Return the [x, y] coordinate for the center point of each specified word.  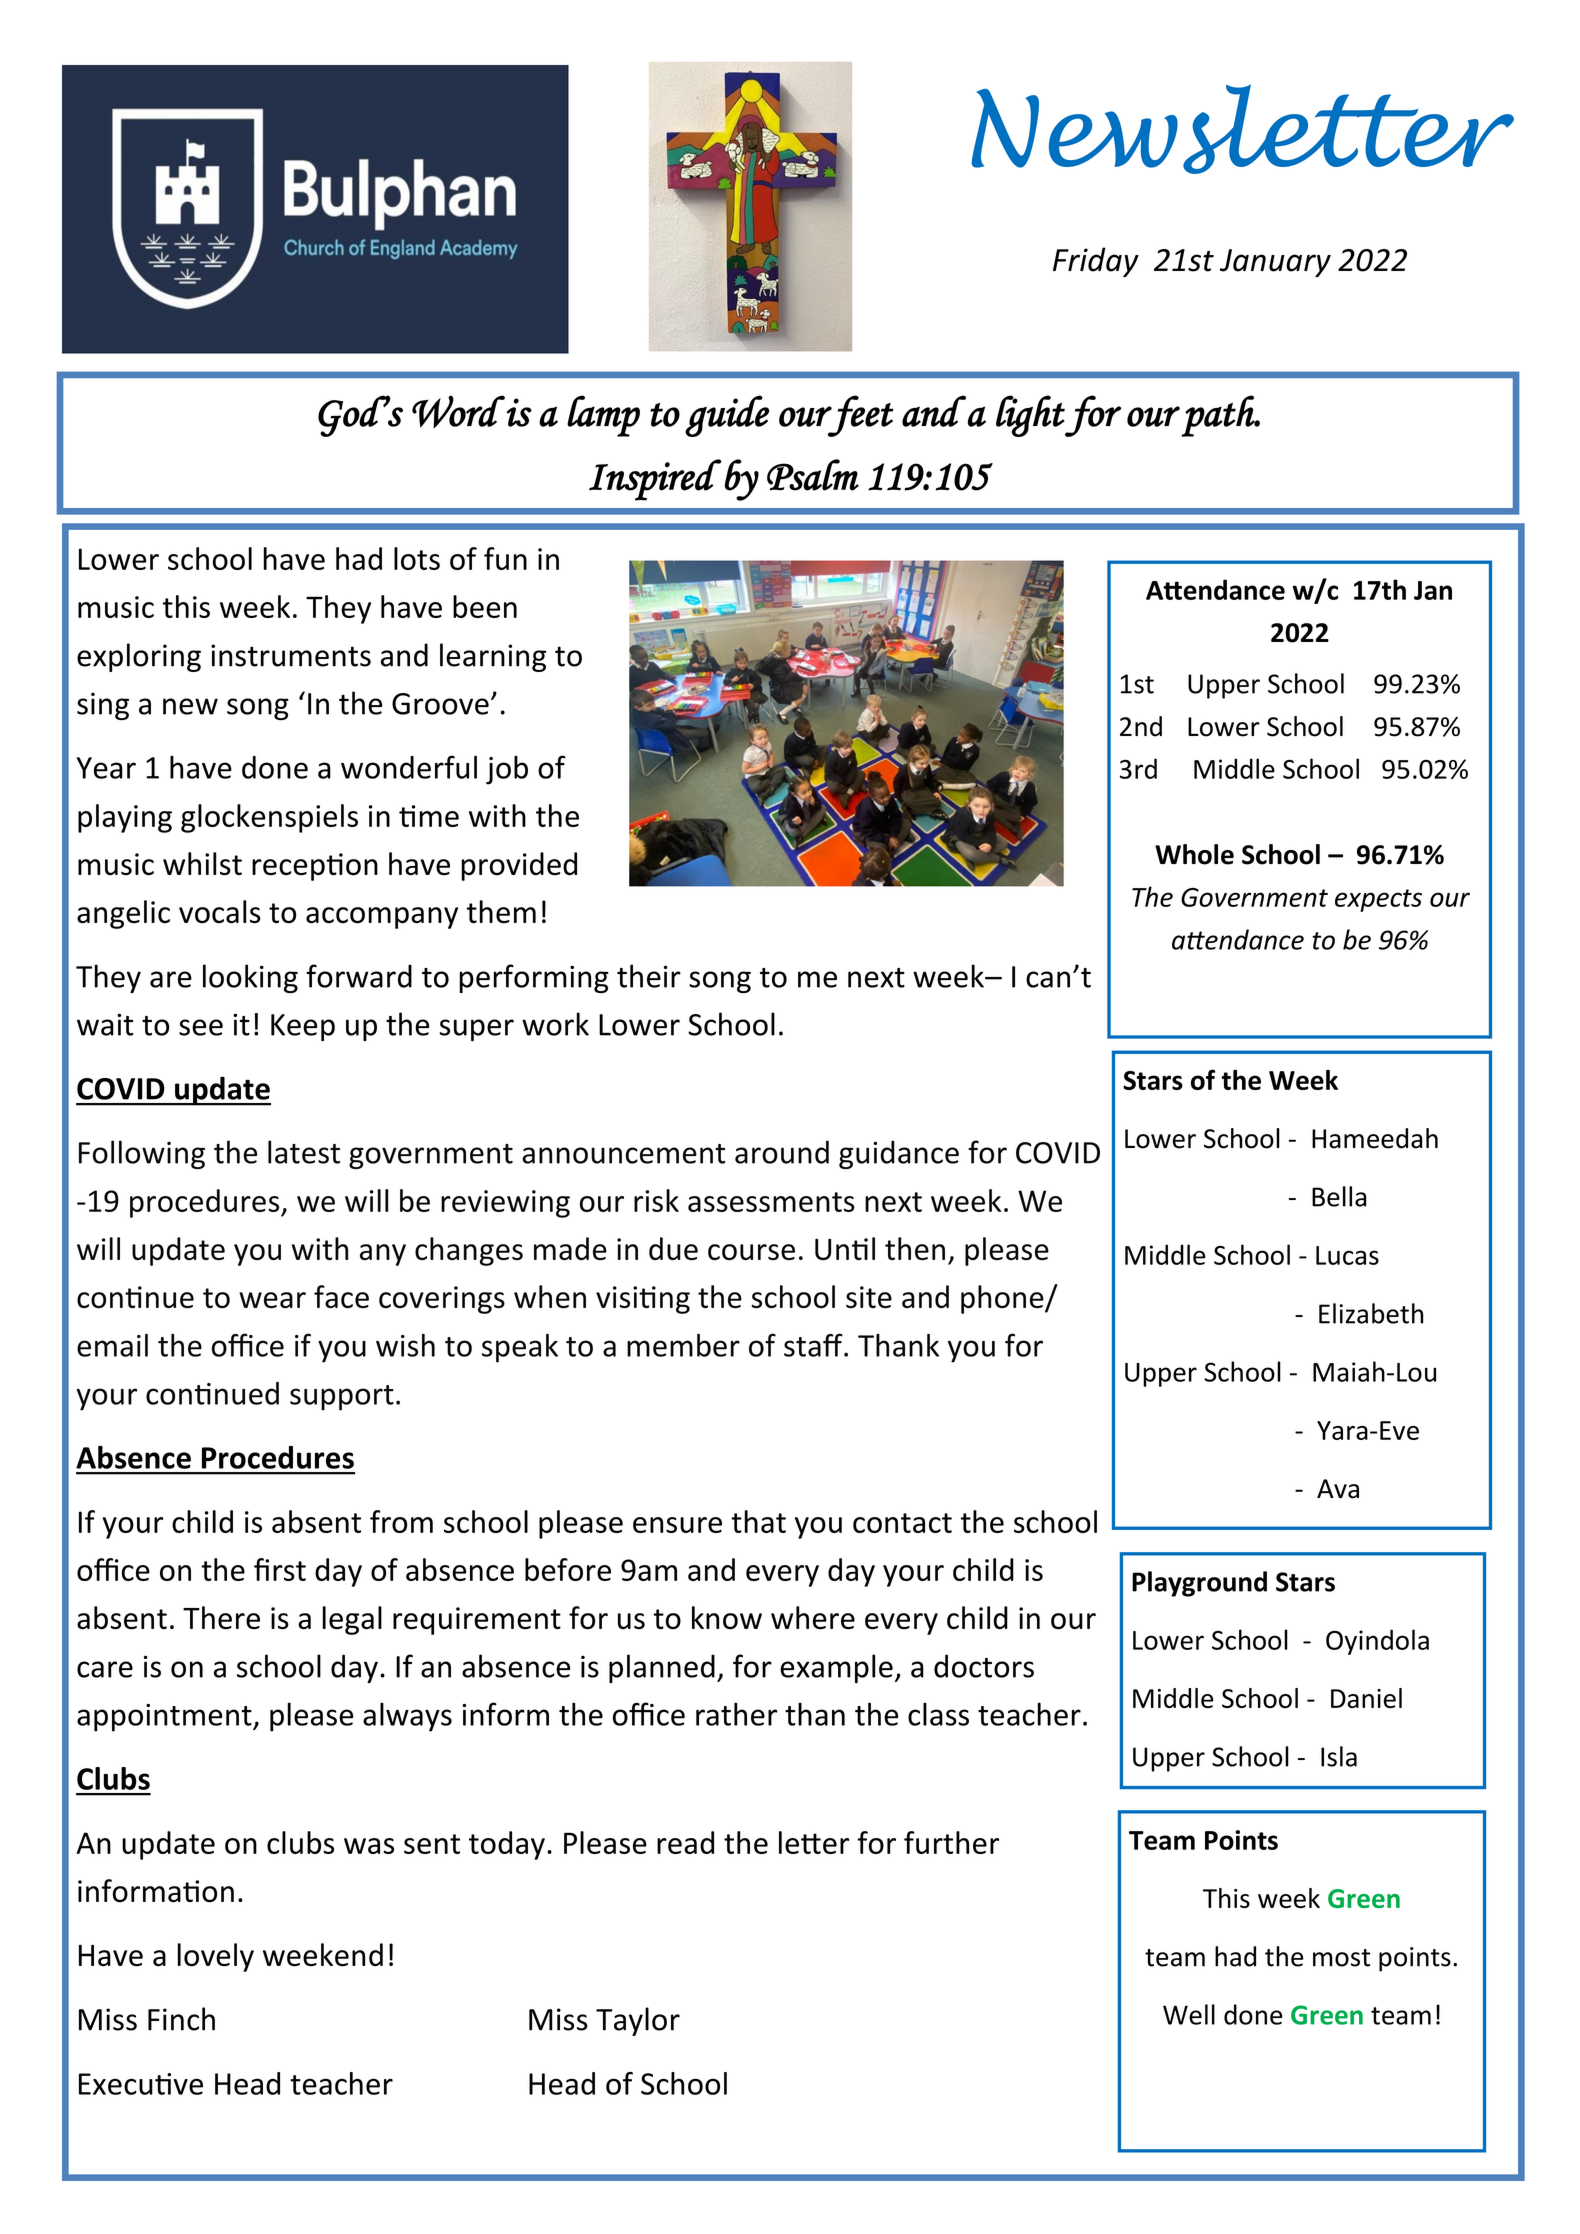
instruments [291, 655]
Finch [181, 2019]
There [221, 1618]
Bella [1339, 1196]
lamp [603, 416]
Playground [1199, 1584]
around [782, 1152]
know [727, 1618]
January [1275, 263]
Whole [1194, 854]
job [507, 770]
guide [727, 416]
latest [304, 1152]
